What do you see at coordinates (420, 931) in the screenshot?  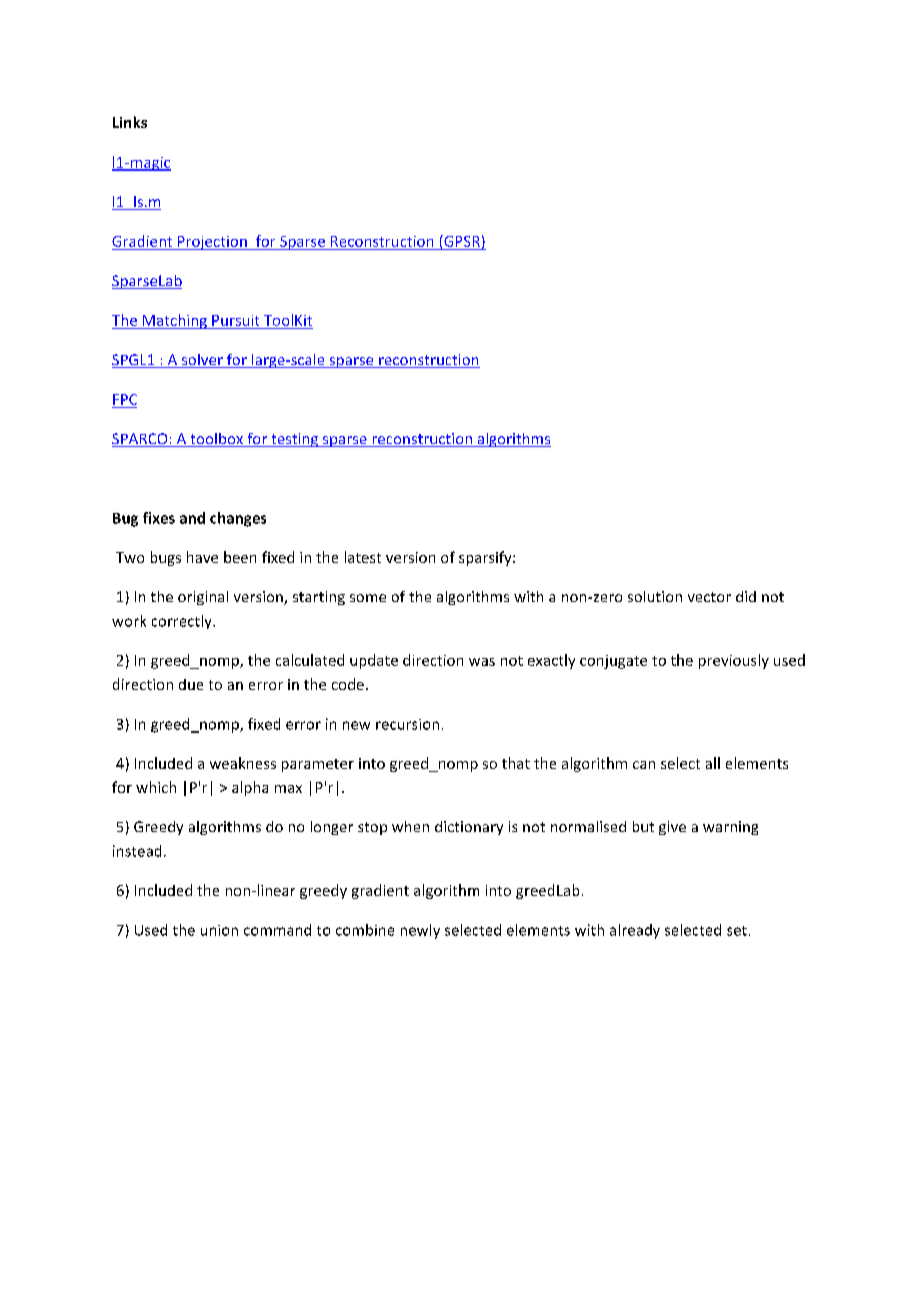 I see `newly` at bounding box center [420, 931].
